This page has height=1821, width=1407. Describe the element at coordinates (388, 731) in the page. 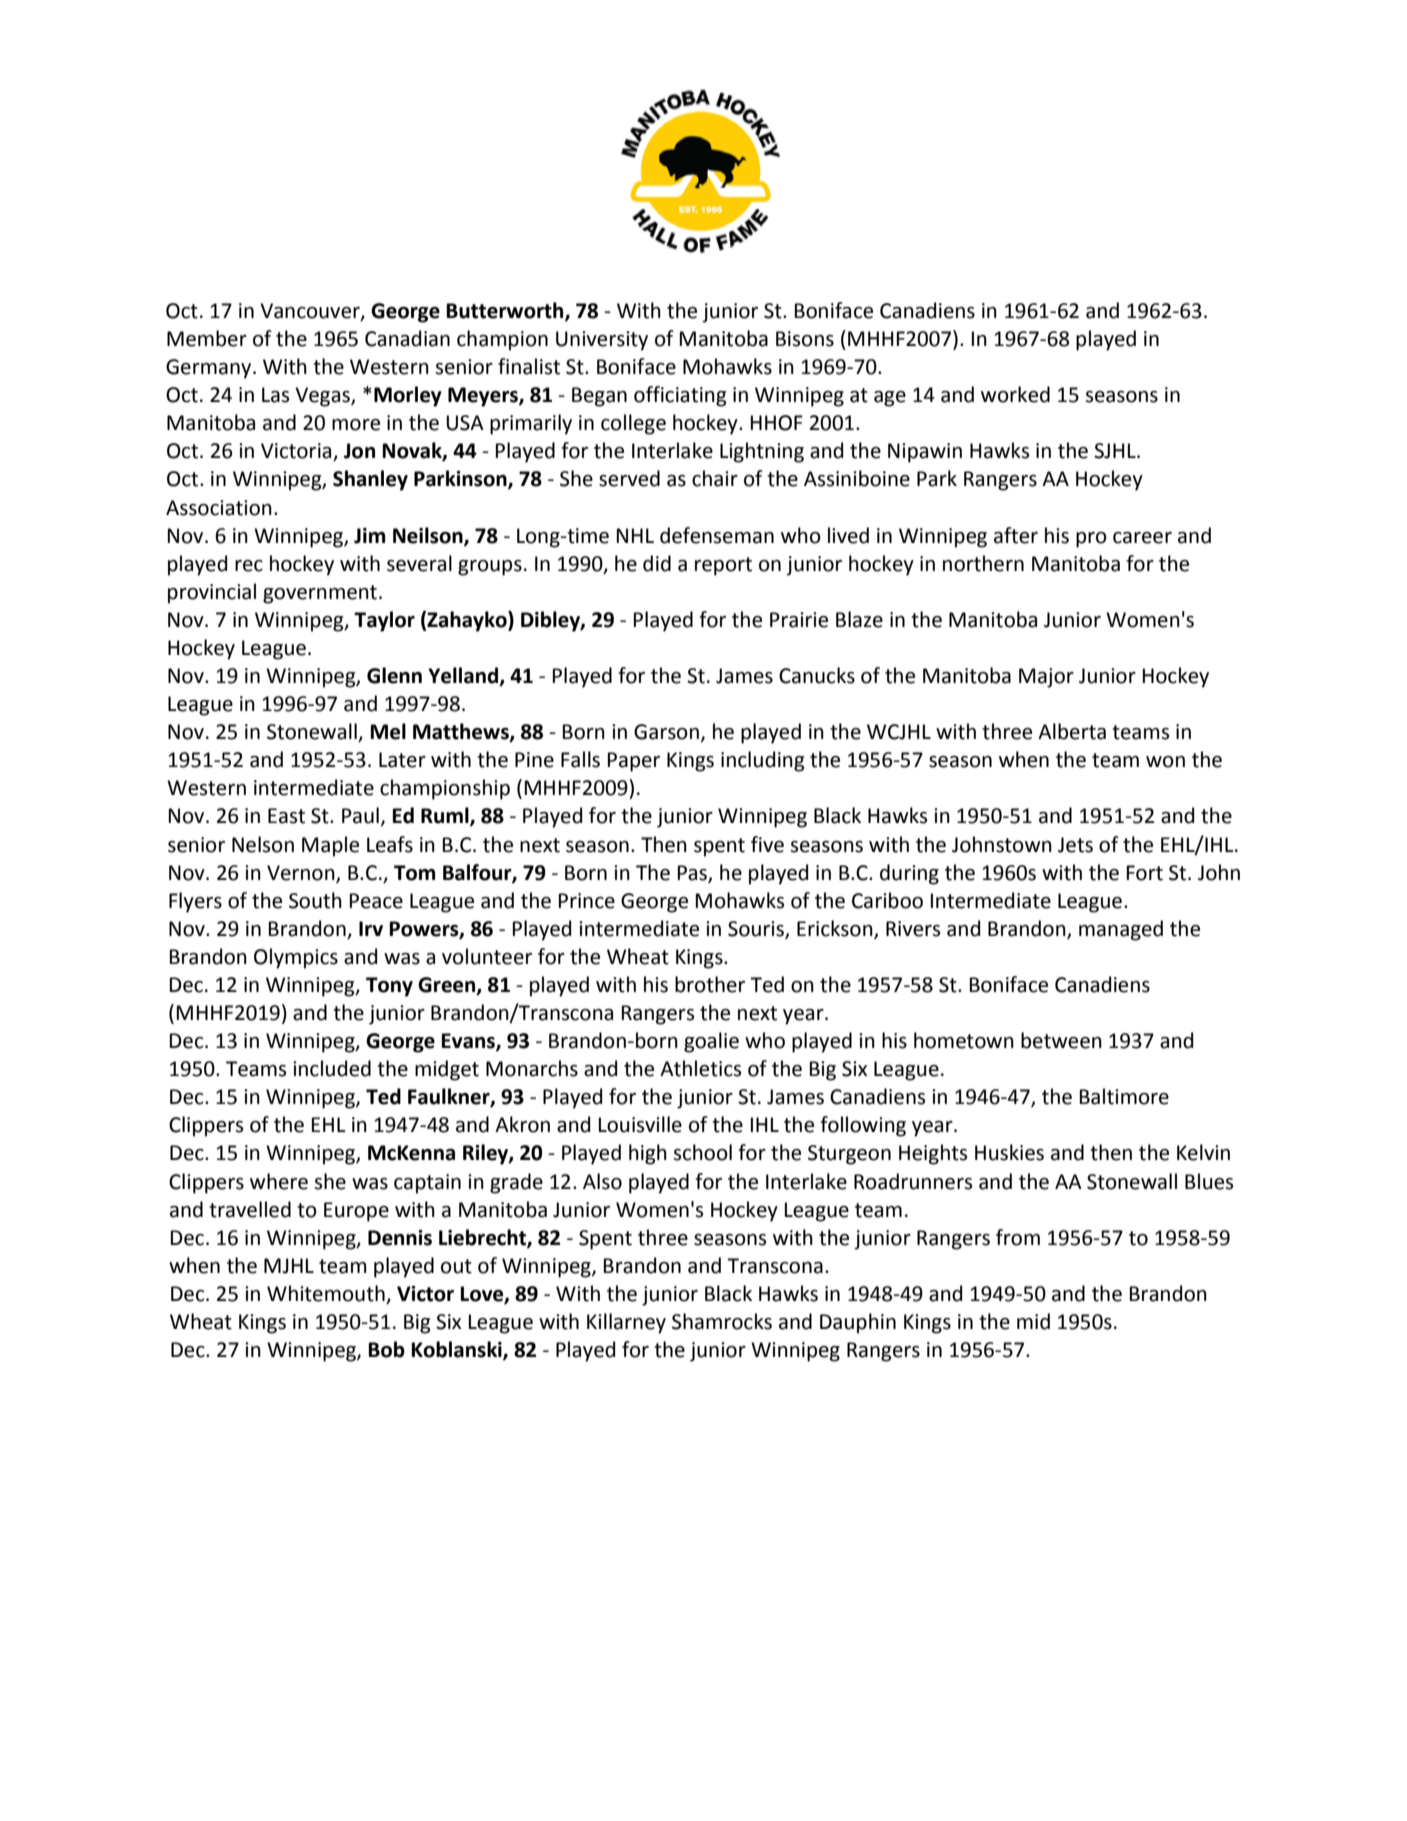

I see `Mel` at that location.
